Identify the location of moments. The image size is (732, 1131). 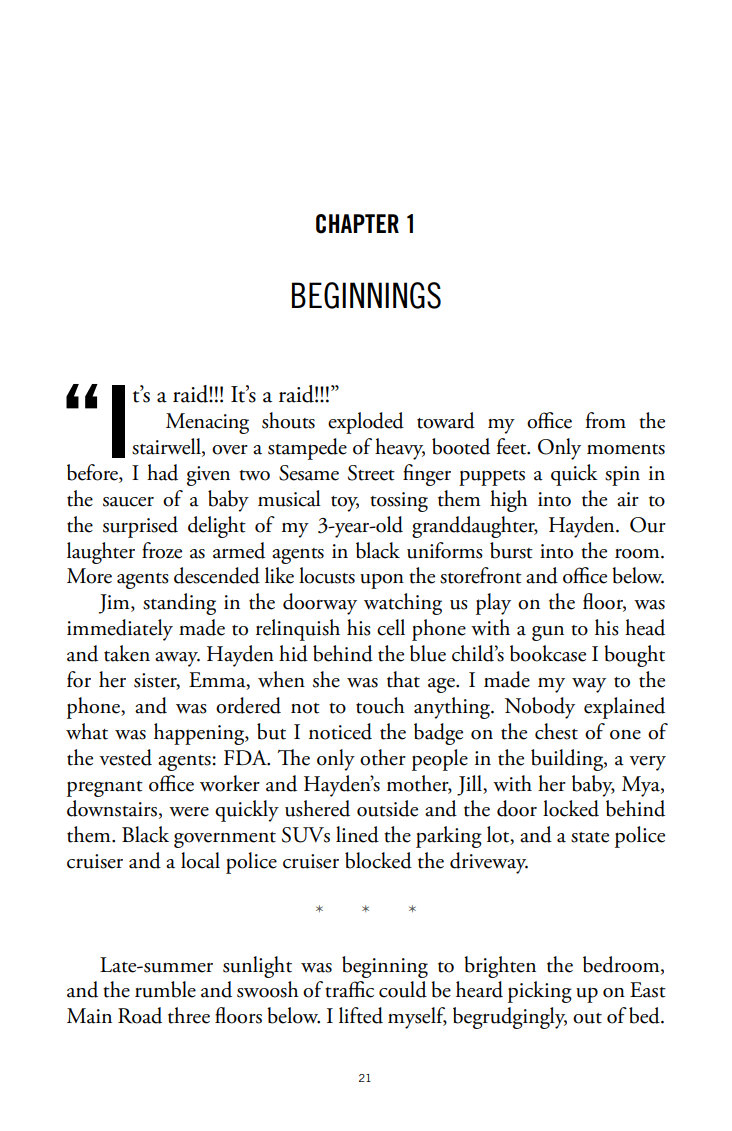
(626, 449).
